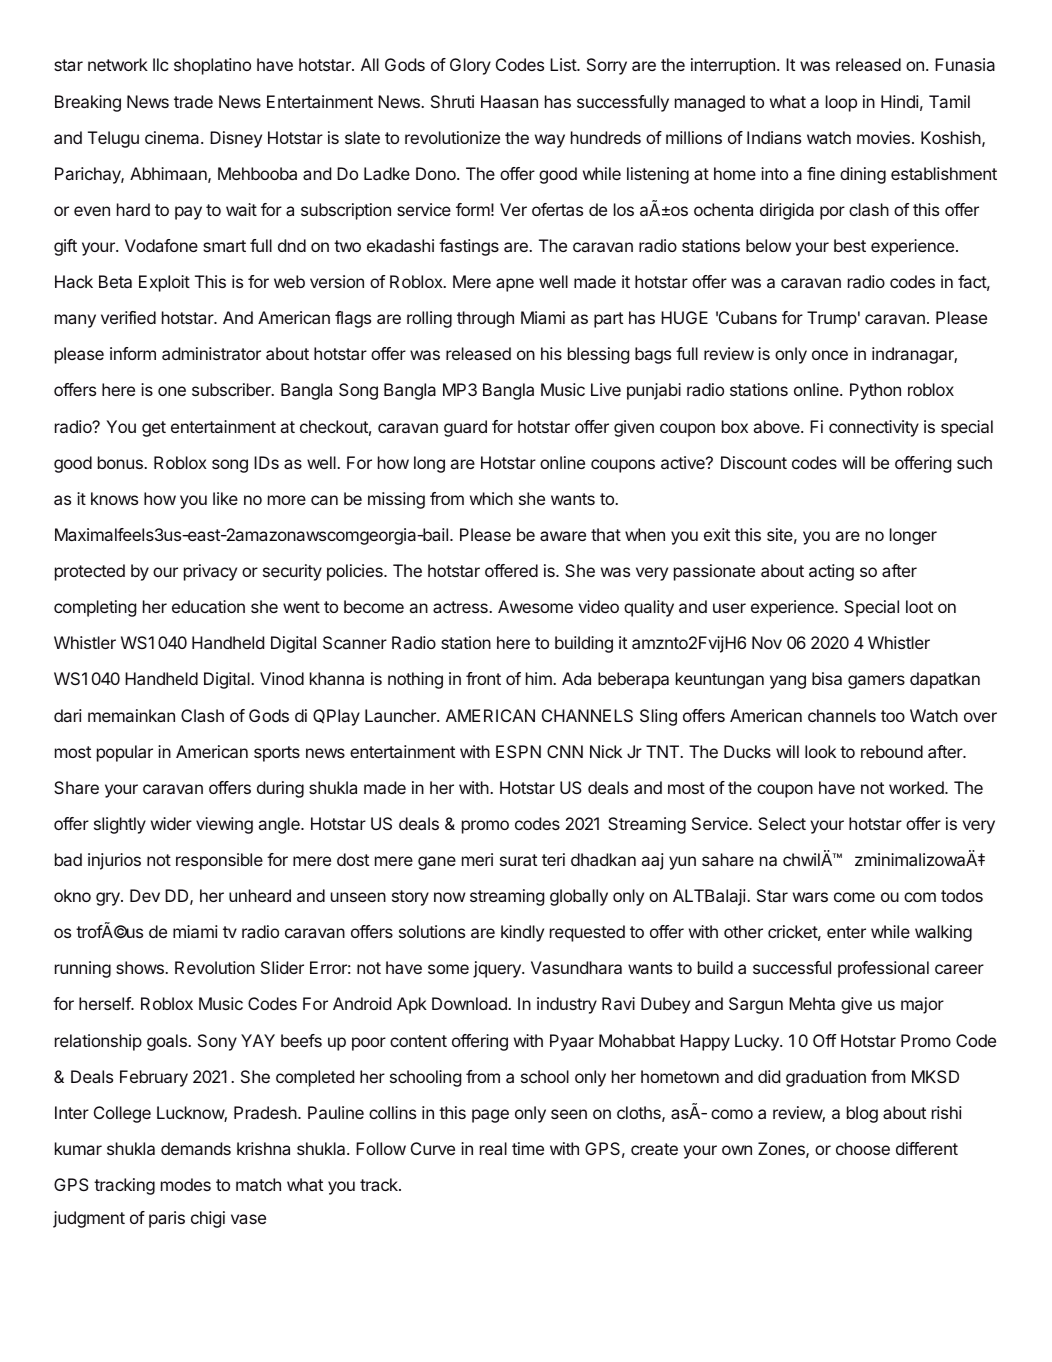 The image size is (1052, 1362). What do you see at coordinates (900, 101) in the screenshot?
I see `Hindi` at bounding box center [900, 101].
